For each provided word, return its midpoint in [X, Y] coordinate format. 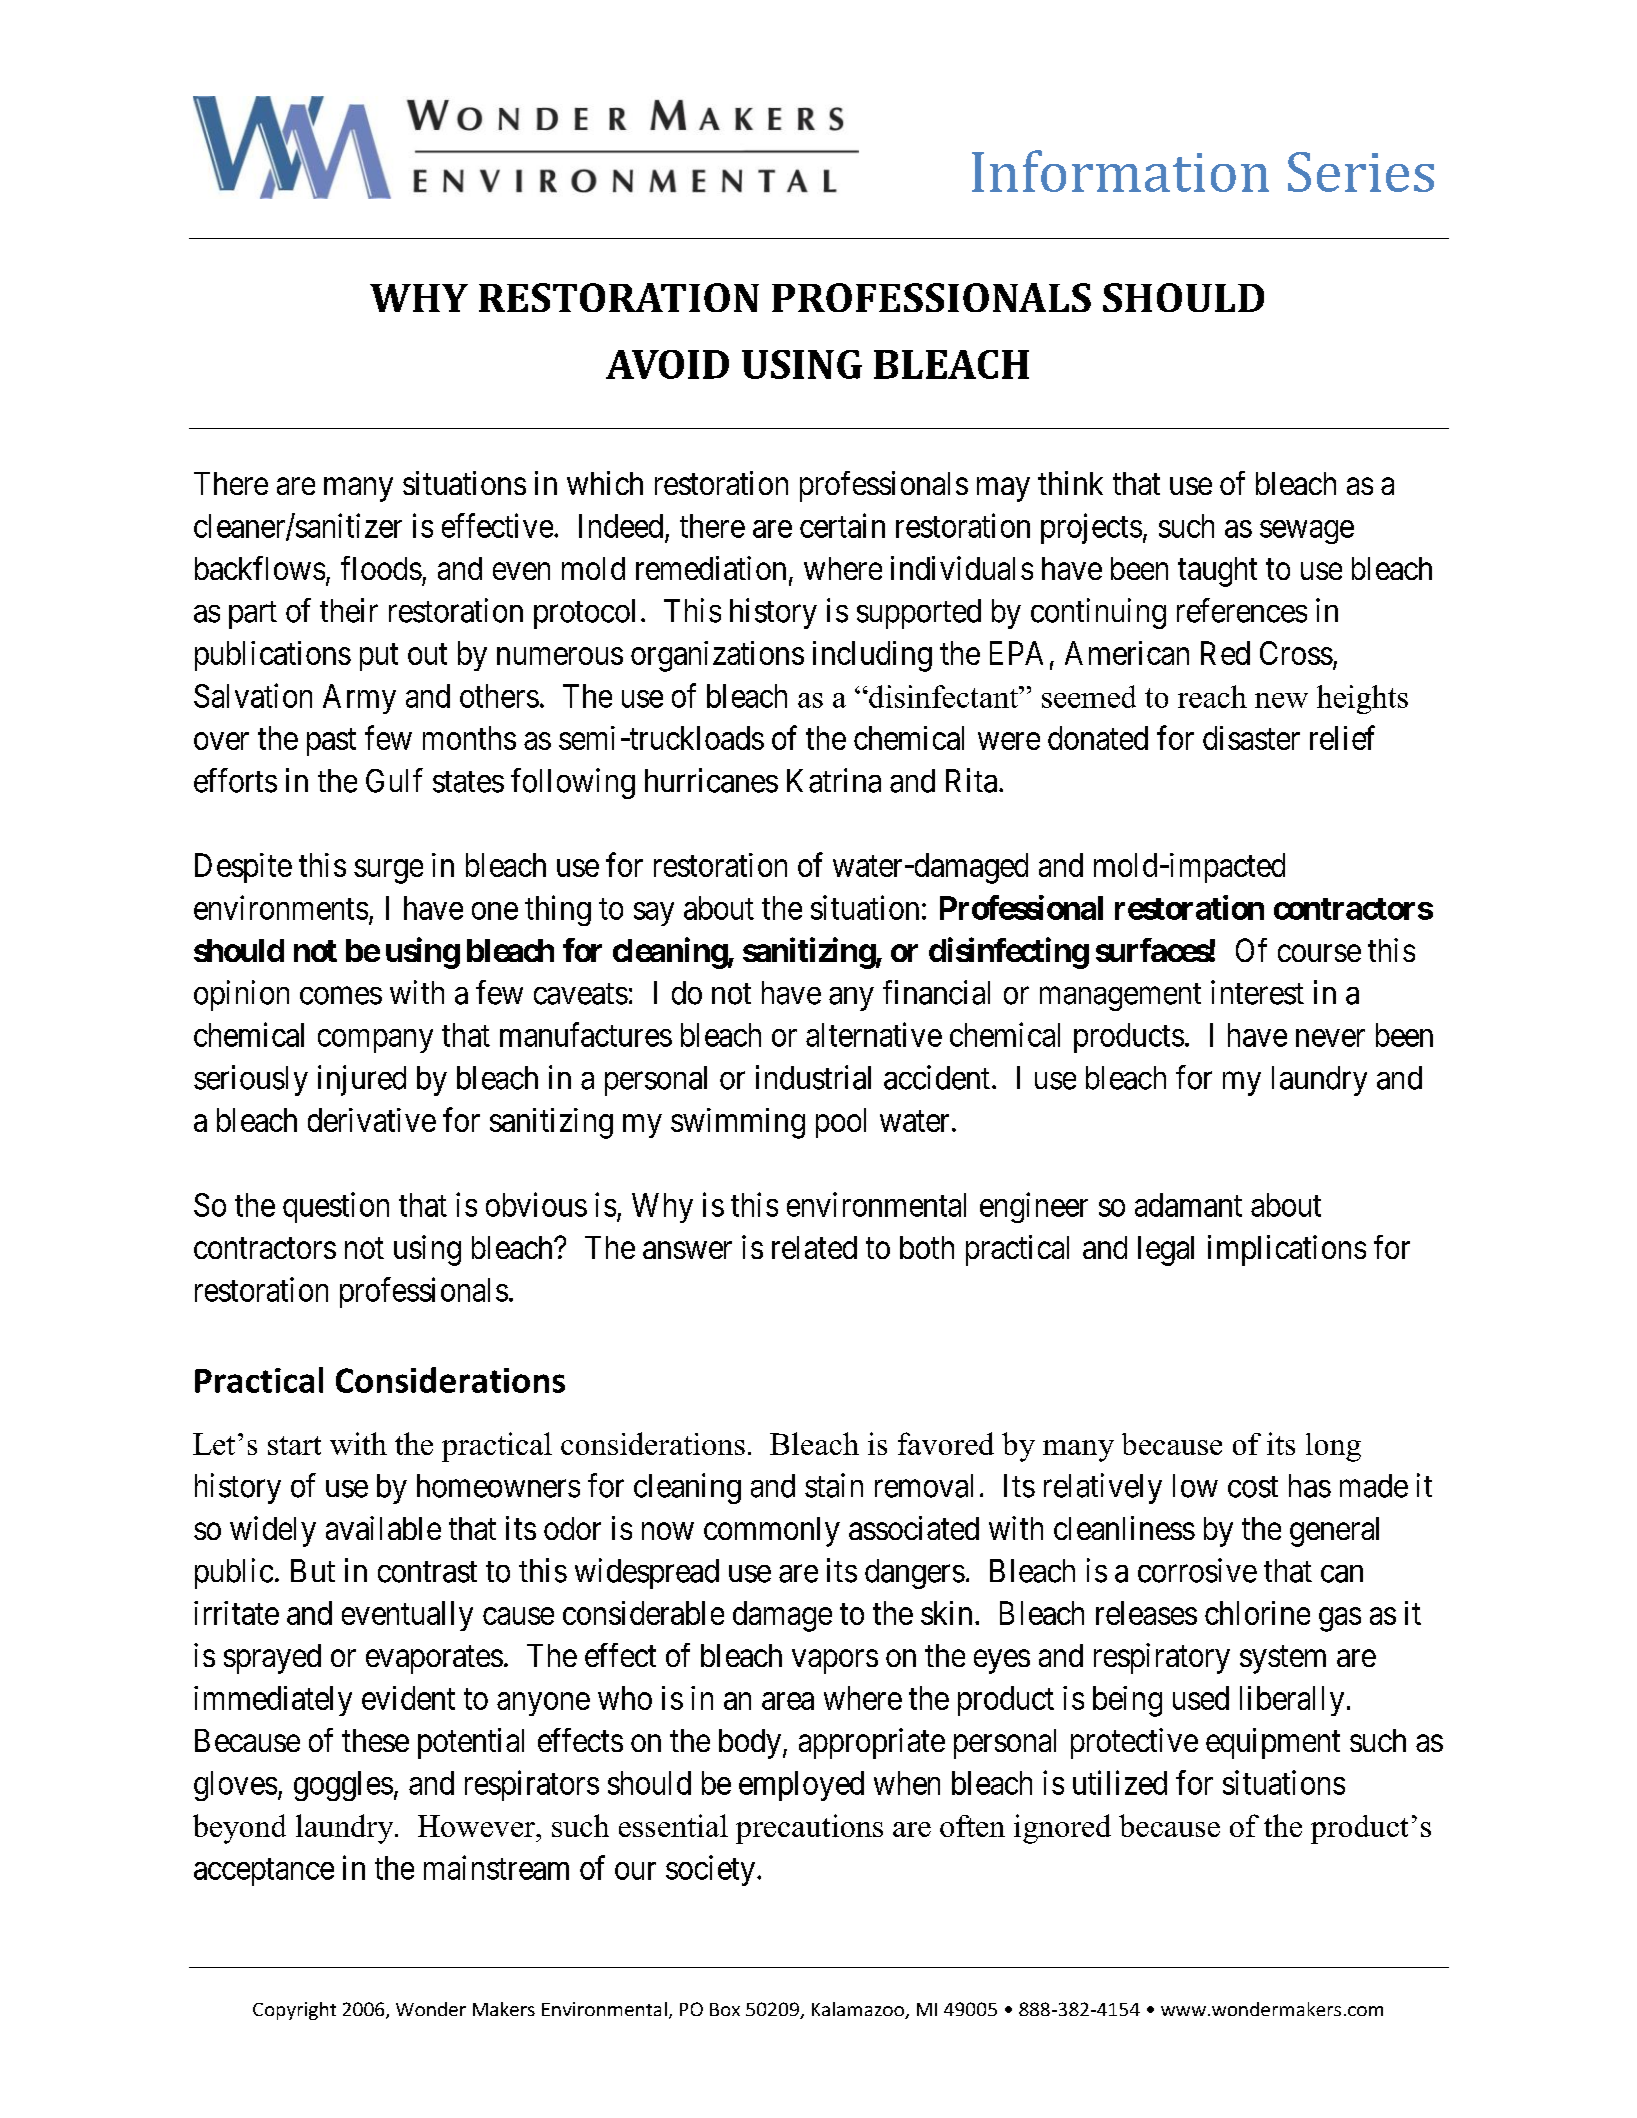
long [1333, 1447]
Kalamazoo [859, 2010]
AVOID [667, 364]
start [294, 1445]
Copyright [294, 2011]
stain [834, 1485]
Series [1361, 172]
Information [1120, 171]
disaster [1251, 738]
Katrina [834, 780]
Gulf [394, 780]
